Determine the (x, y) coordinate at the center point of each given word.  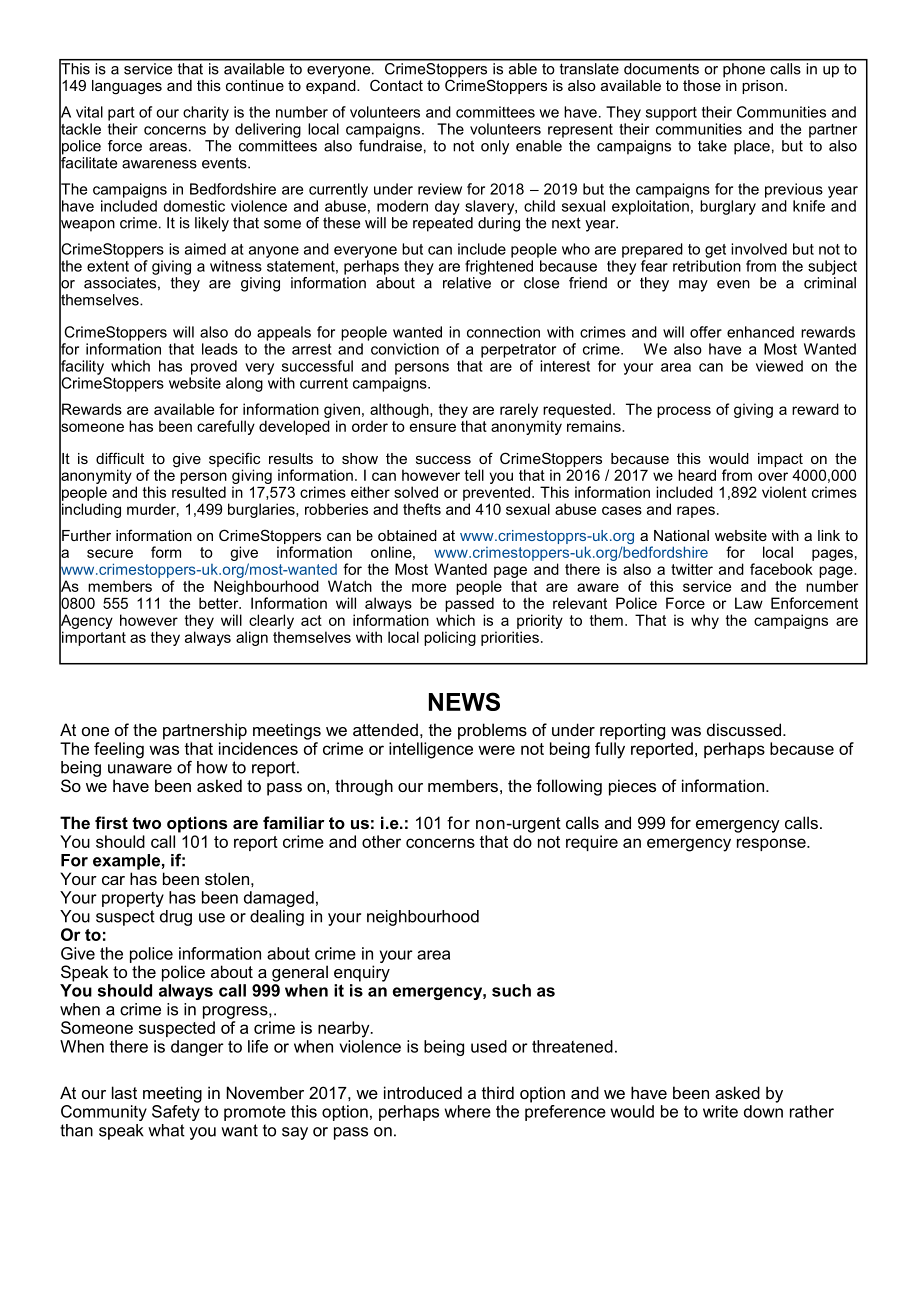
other (381, 841)
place (752, 147)
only (495, 147)
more (429, 587)
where (468, 1111)
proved (214, 367)
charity (206, 113)
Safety (176, 1113)
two (146, 823)
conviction (405, 349)
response (772, 844)
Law (749, 603)
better (220, 603)
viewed (779, 366)
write (720, 1111)
